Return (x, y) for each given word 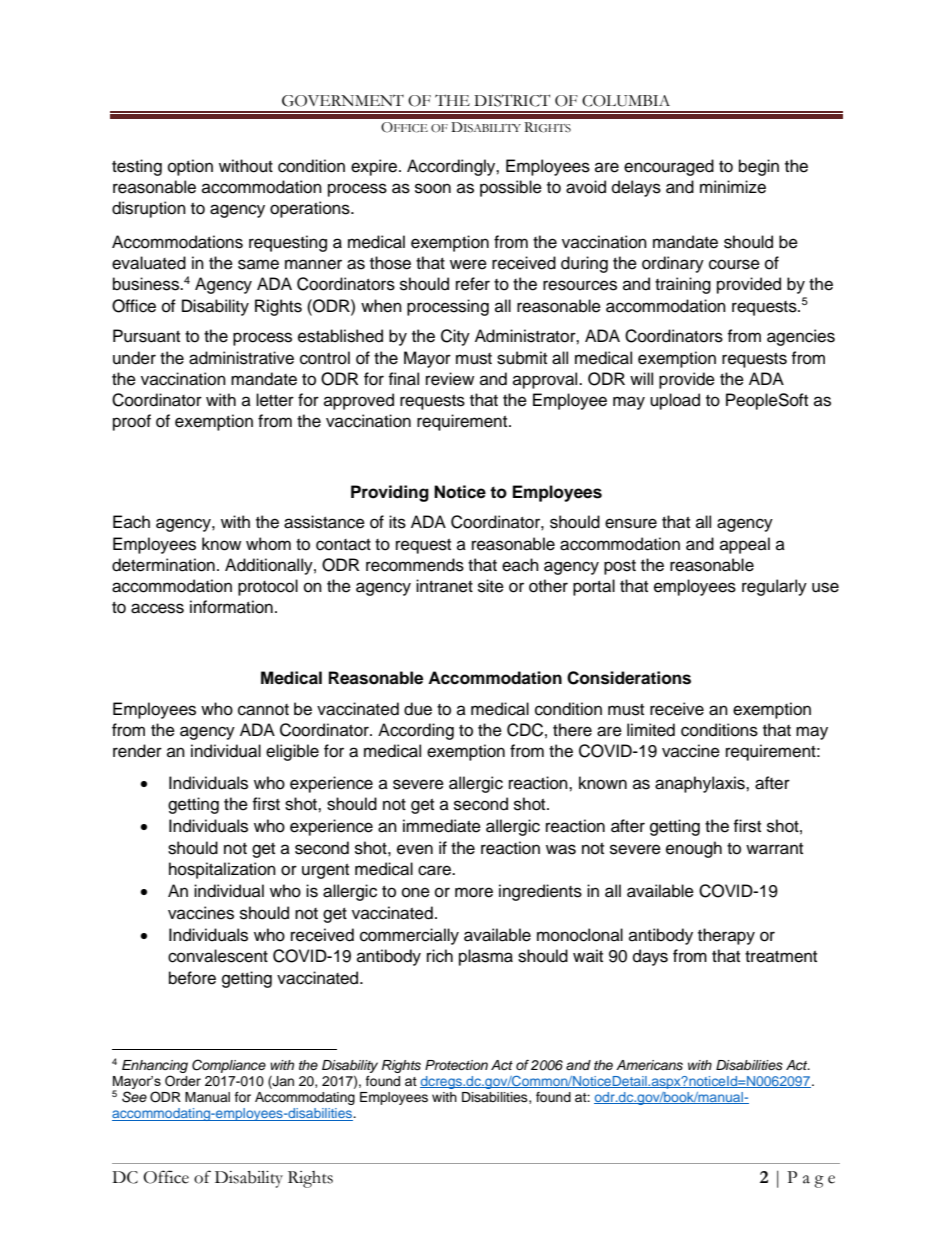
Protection (456, 1065)
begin (759, 167)
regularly (774, 587)
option (190, 167)
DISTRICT (512, 100)
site (491, 586)
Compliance (229, 1066)
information (231, 607)
